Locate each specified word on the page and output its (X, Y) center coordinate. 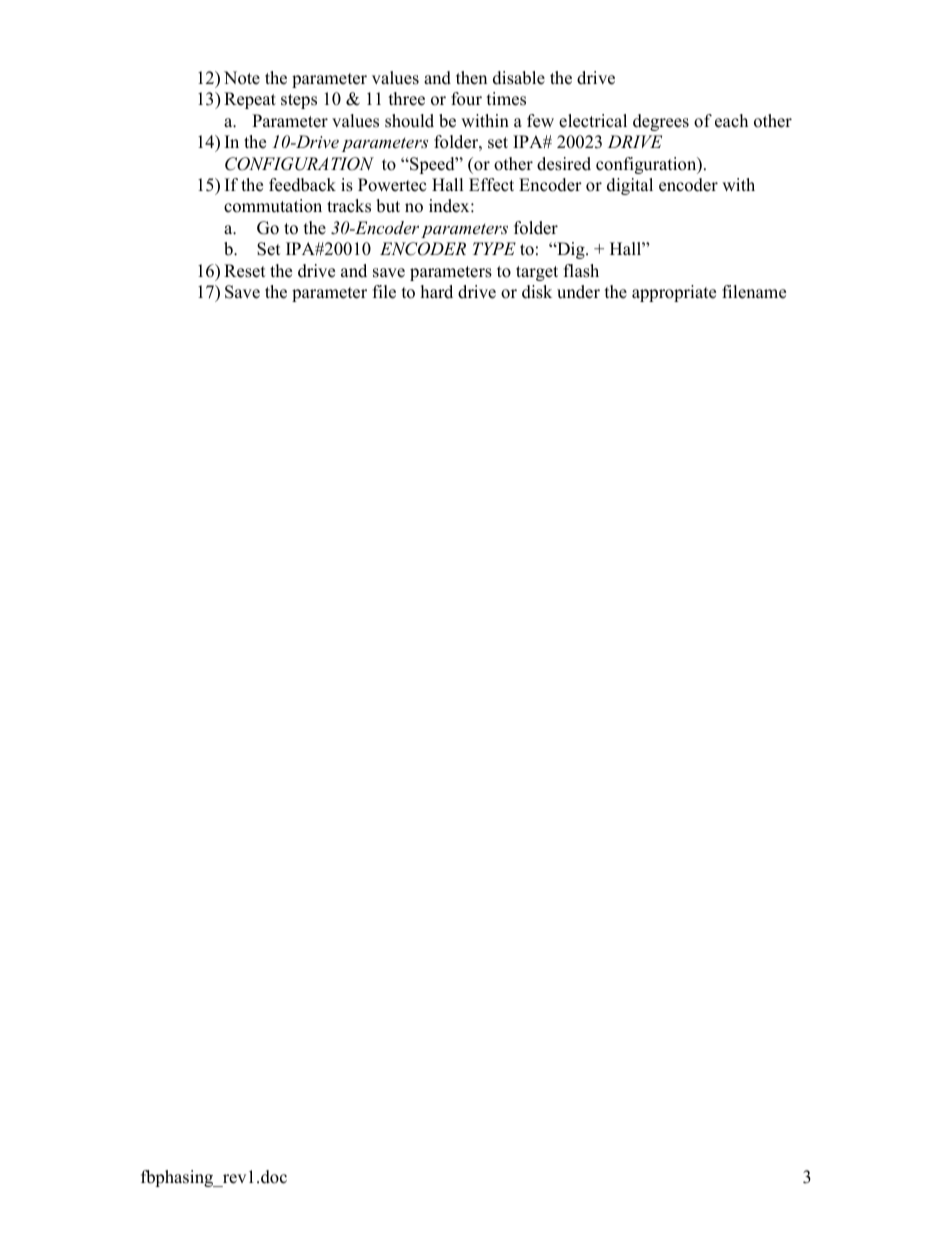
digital (630, 186)
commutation (273, 206)
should (409, 121)
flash (581, 271)
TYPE (494, 248)
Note (242, 78)
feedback (302, 185)
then (471, 78)
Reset (245, 271)
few (540, 121)
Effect (491, 185)
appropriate (674, 293)
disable (519, 78)
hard (437, 292)
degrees (661, 122)
